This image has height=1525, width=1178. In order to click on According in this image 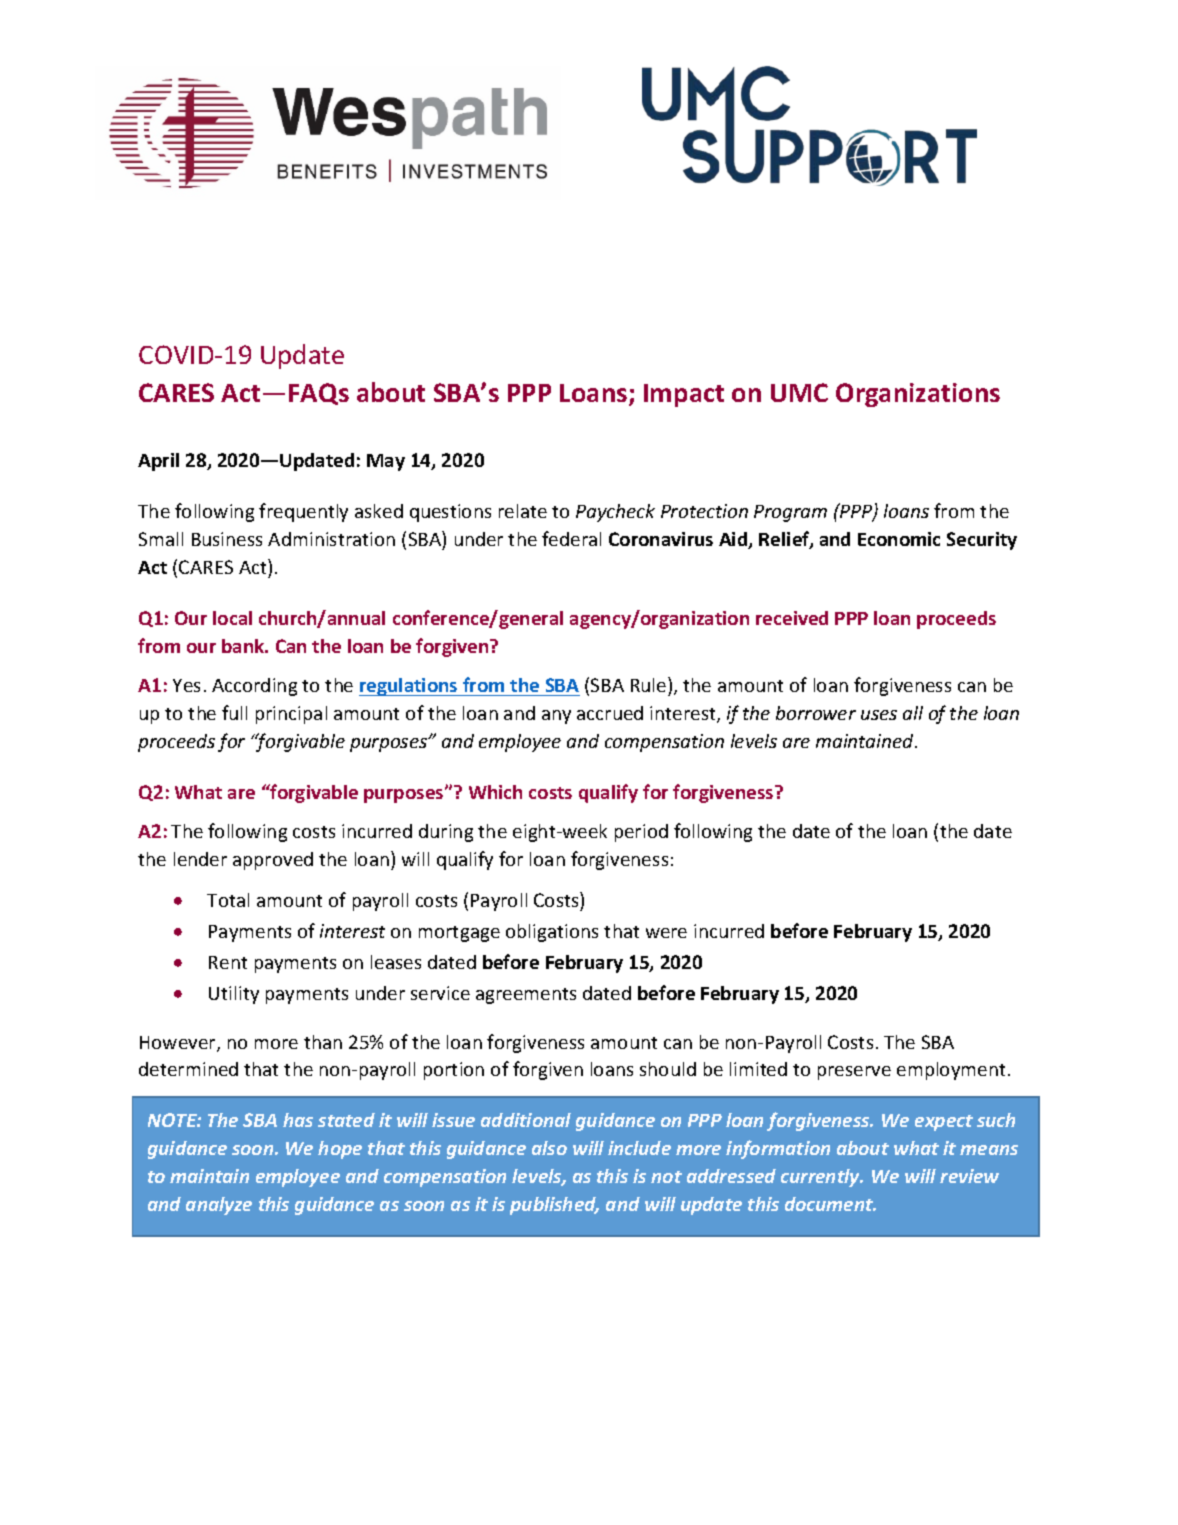, I will do `click(254, 687)`.
